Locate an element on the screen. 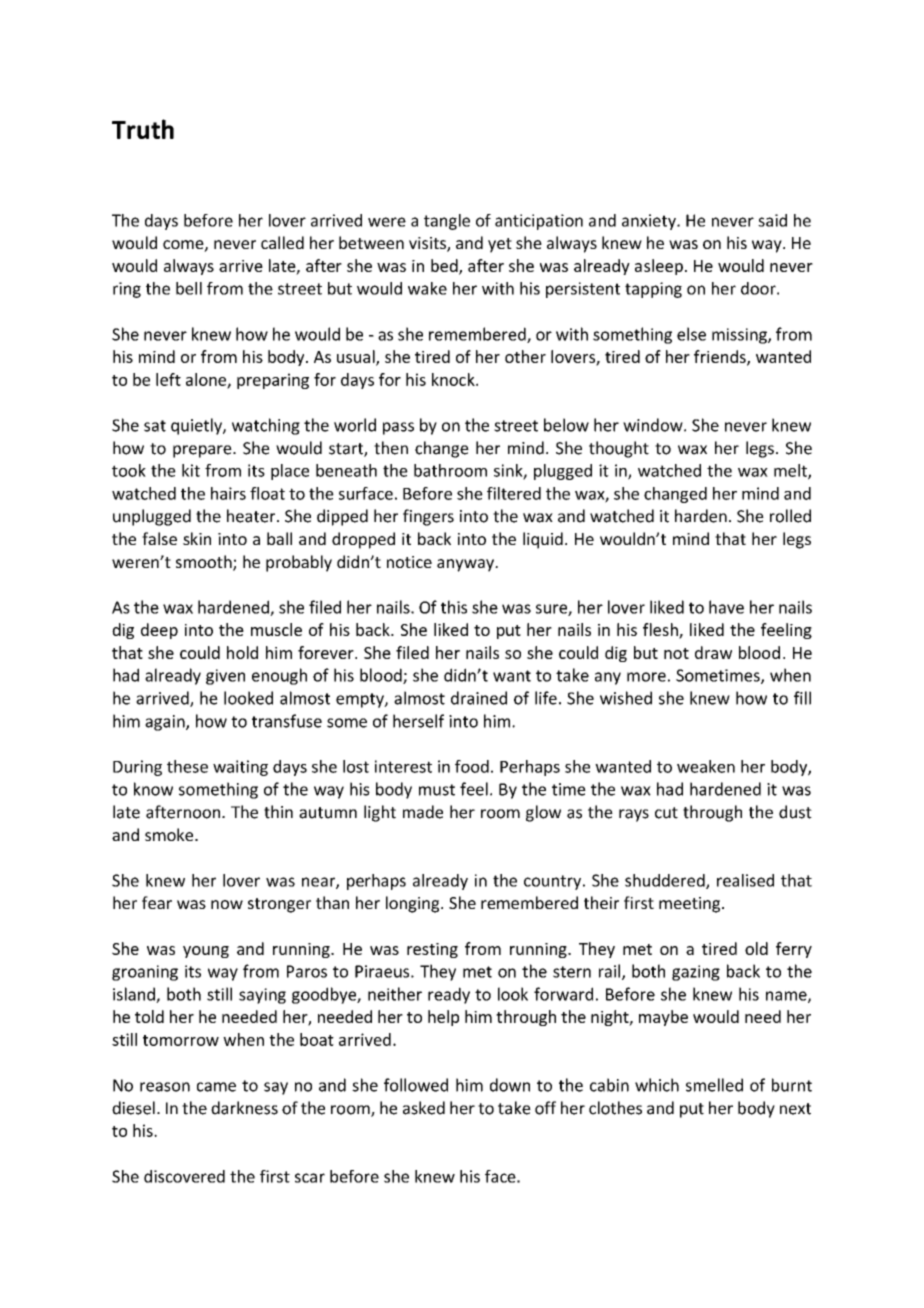 This screenshot has height=1308, width=924. draw is located at coordinates (713, 652).
